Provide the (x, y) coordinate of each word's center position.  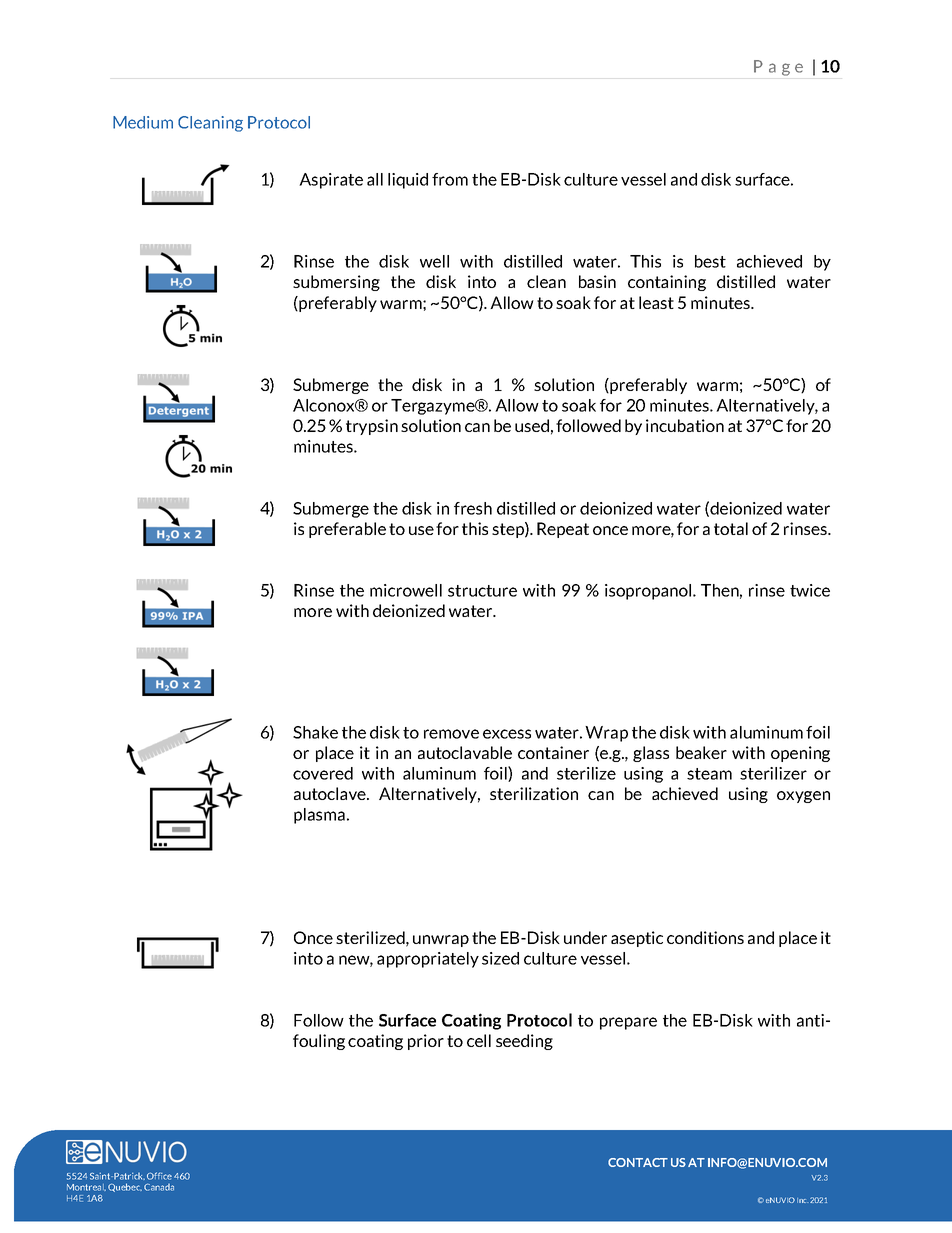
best (710, 261)
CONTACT (638, 1162)
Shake (315, 732)
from (450, 179)
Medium (143, 122)
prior (426, 1042)
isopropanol (649, 592)
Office (159, 1176)
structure (482, 591)
